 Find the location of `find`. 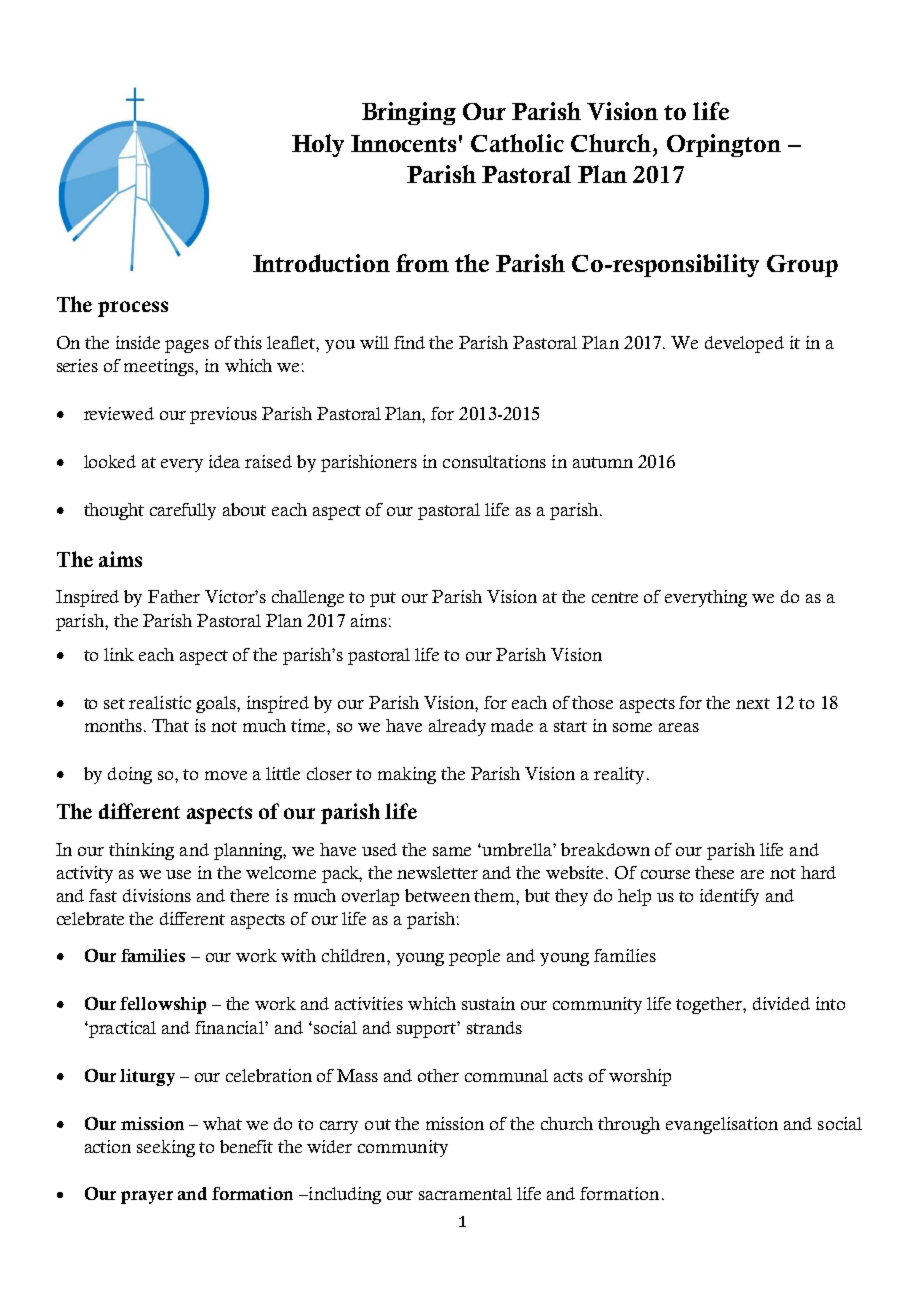

find is located at coordinates (409, 342).
